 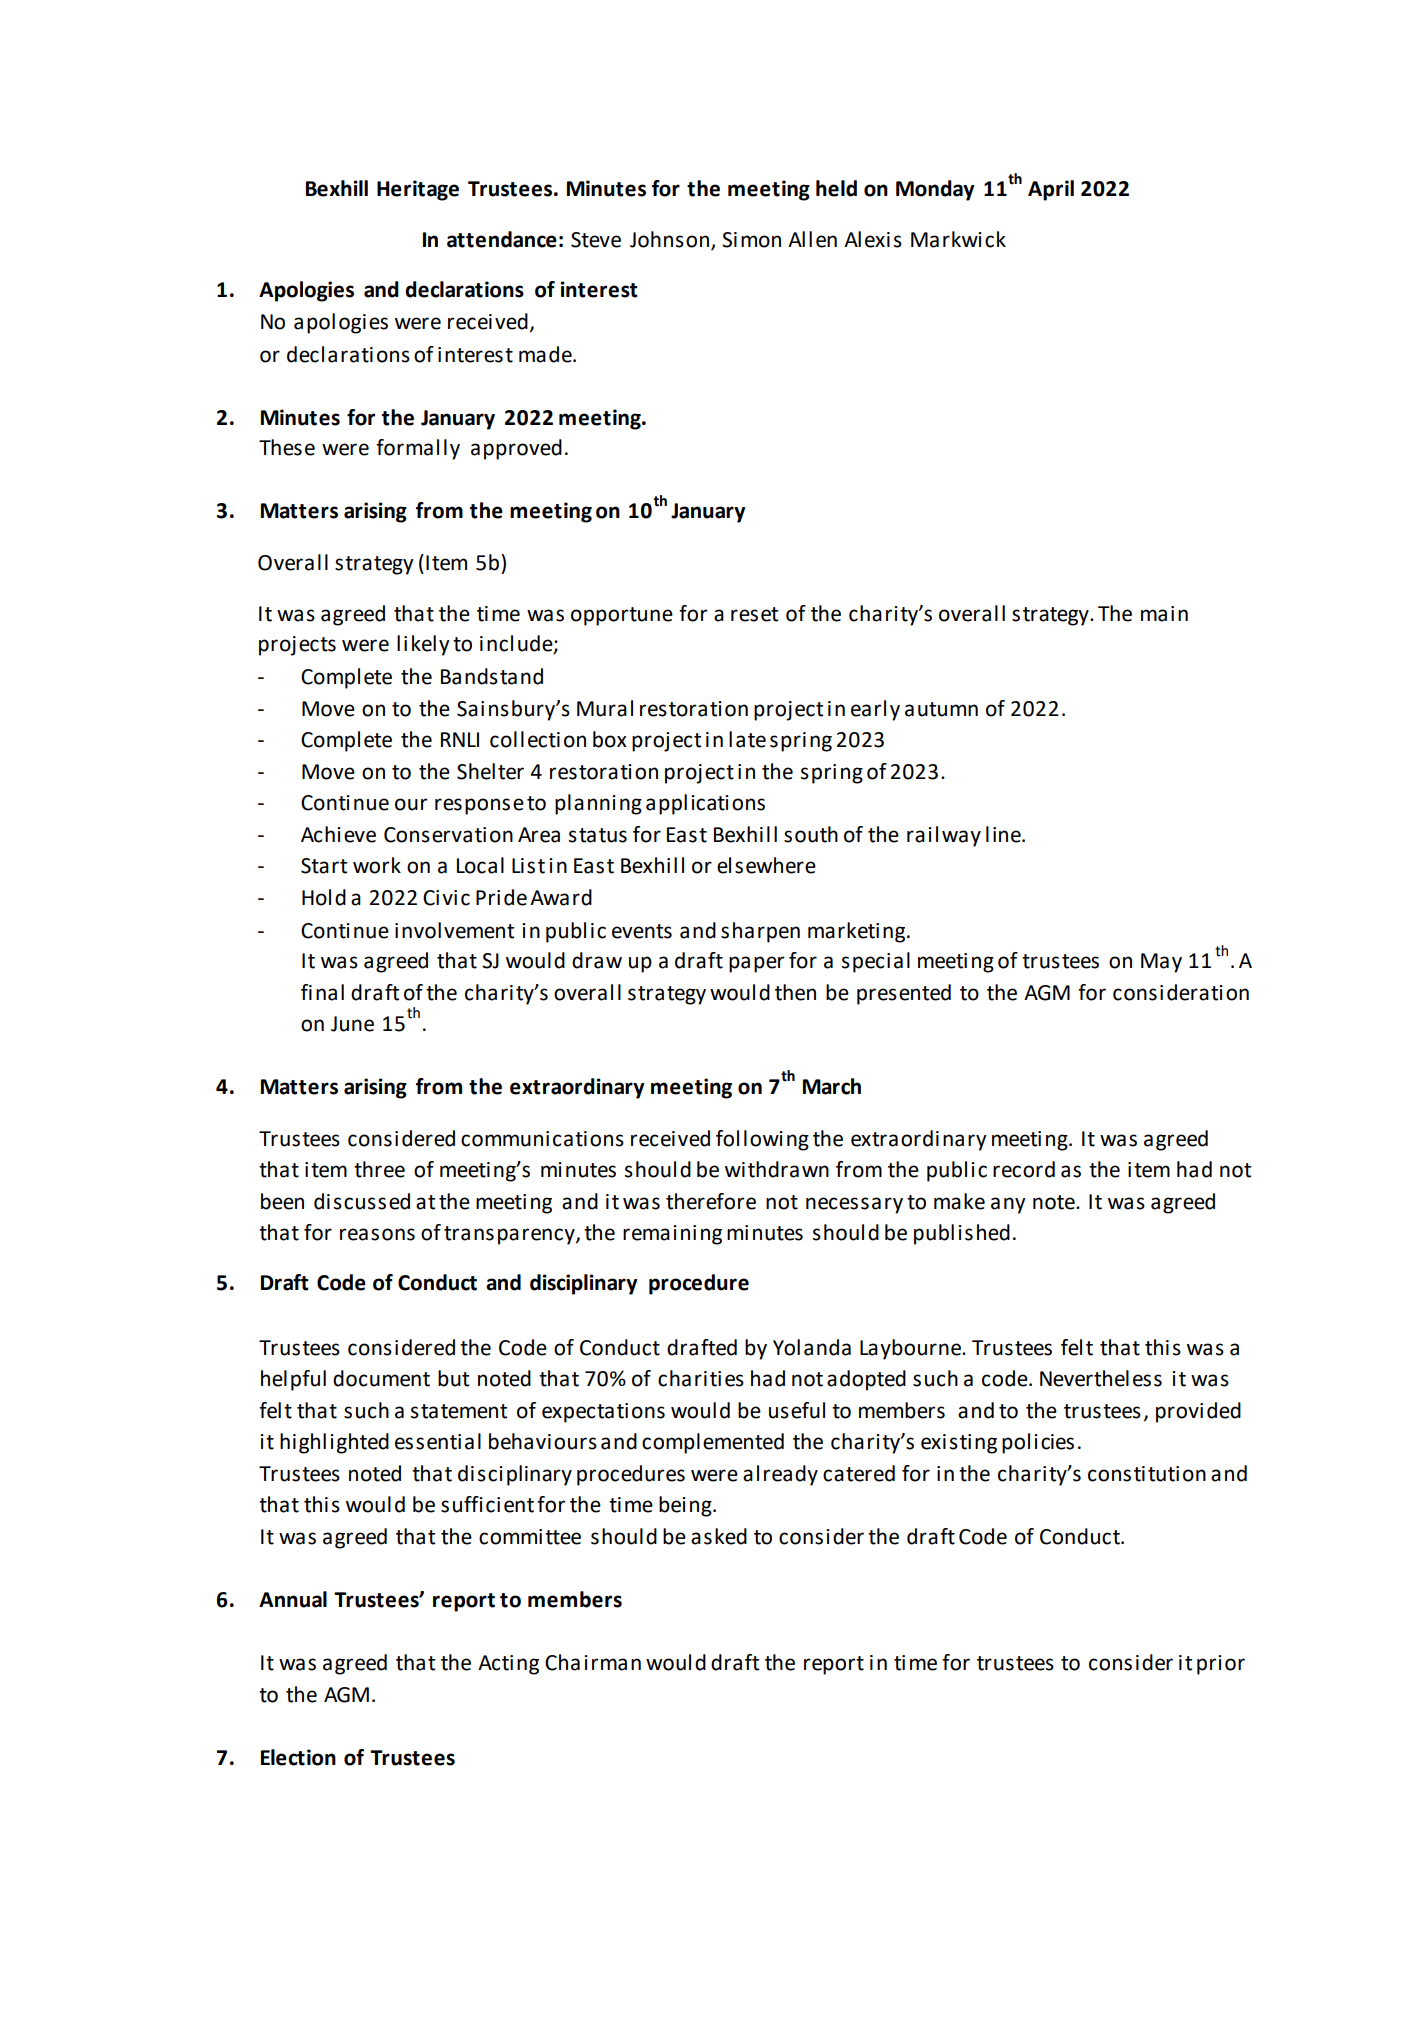 What do you see at coordinates (418, 190) in the screenshot?
I see `Heritage` at bounding box center [418, 190].
